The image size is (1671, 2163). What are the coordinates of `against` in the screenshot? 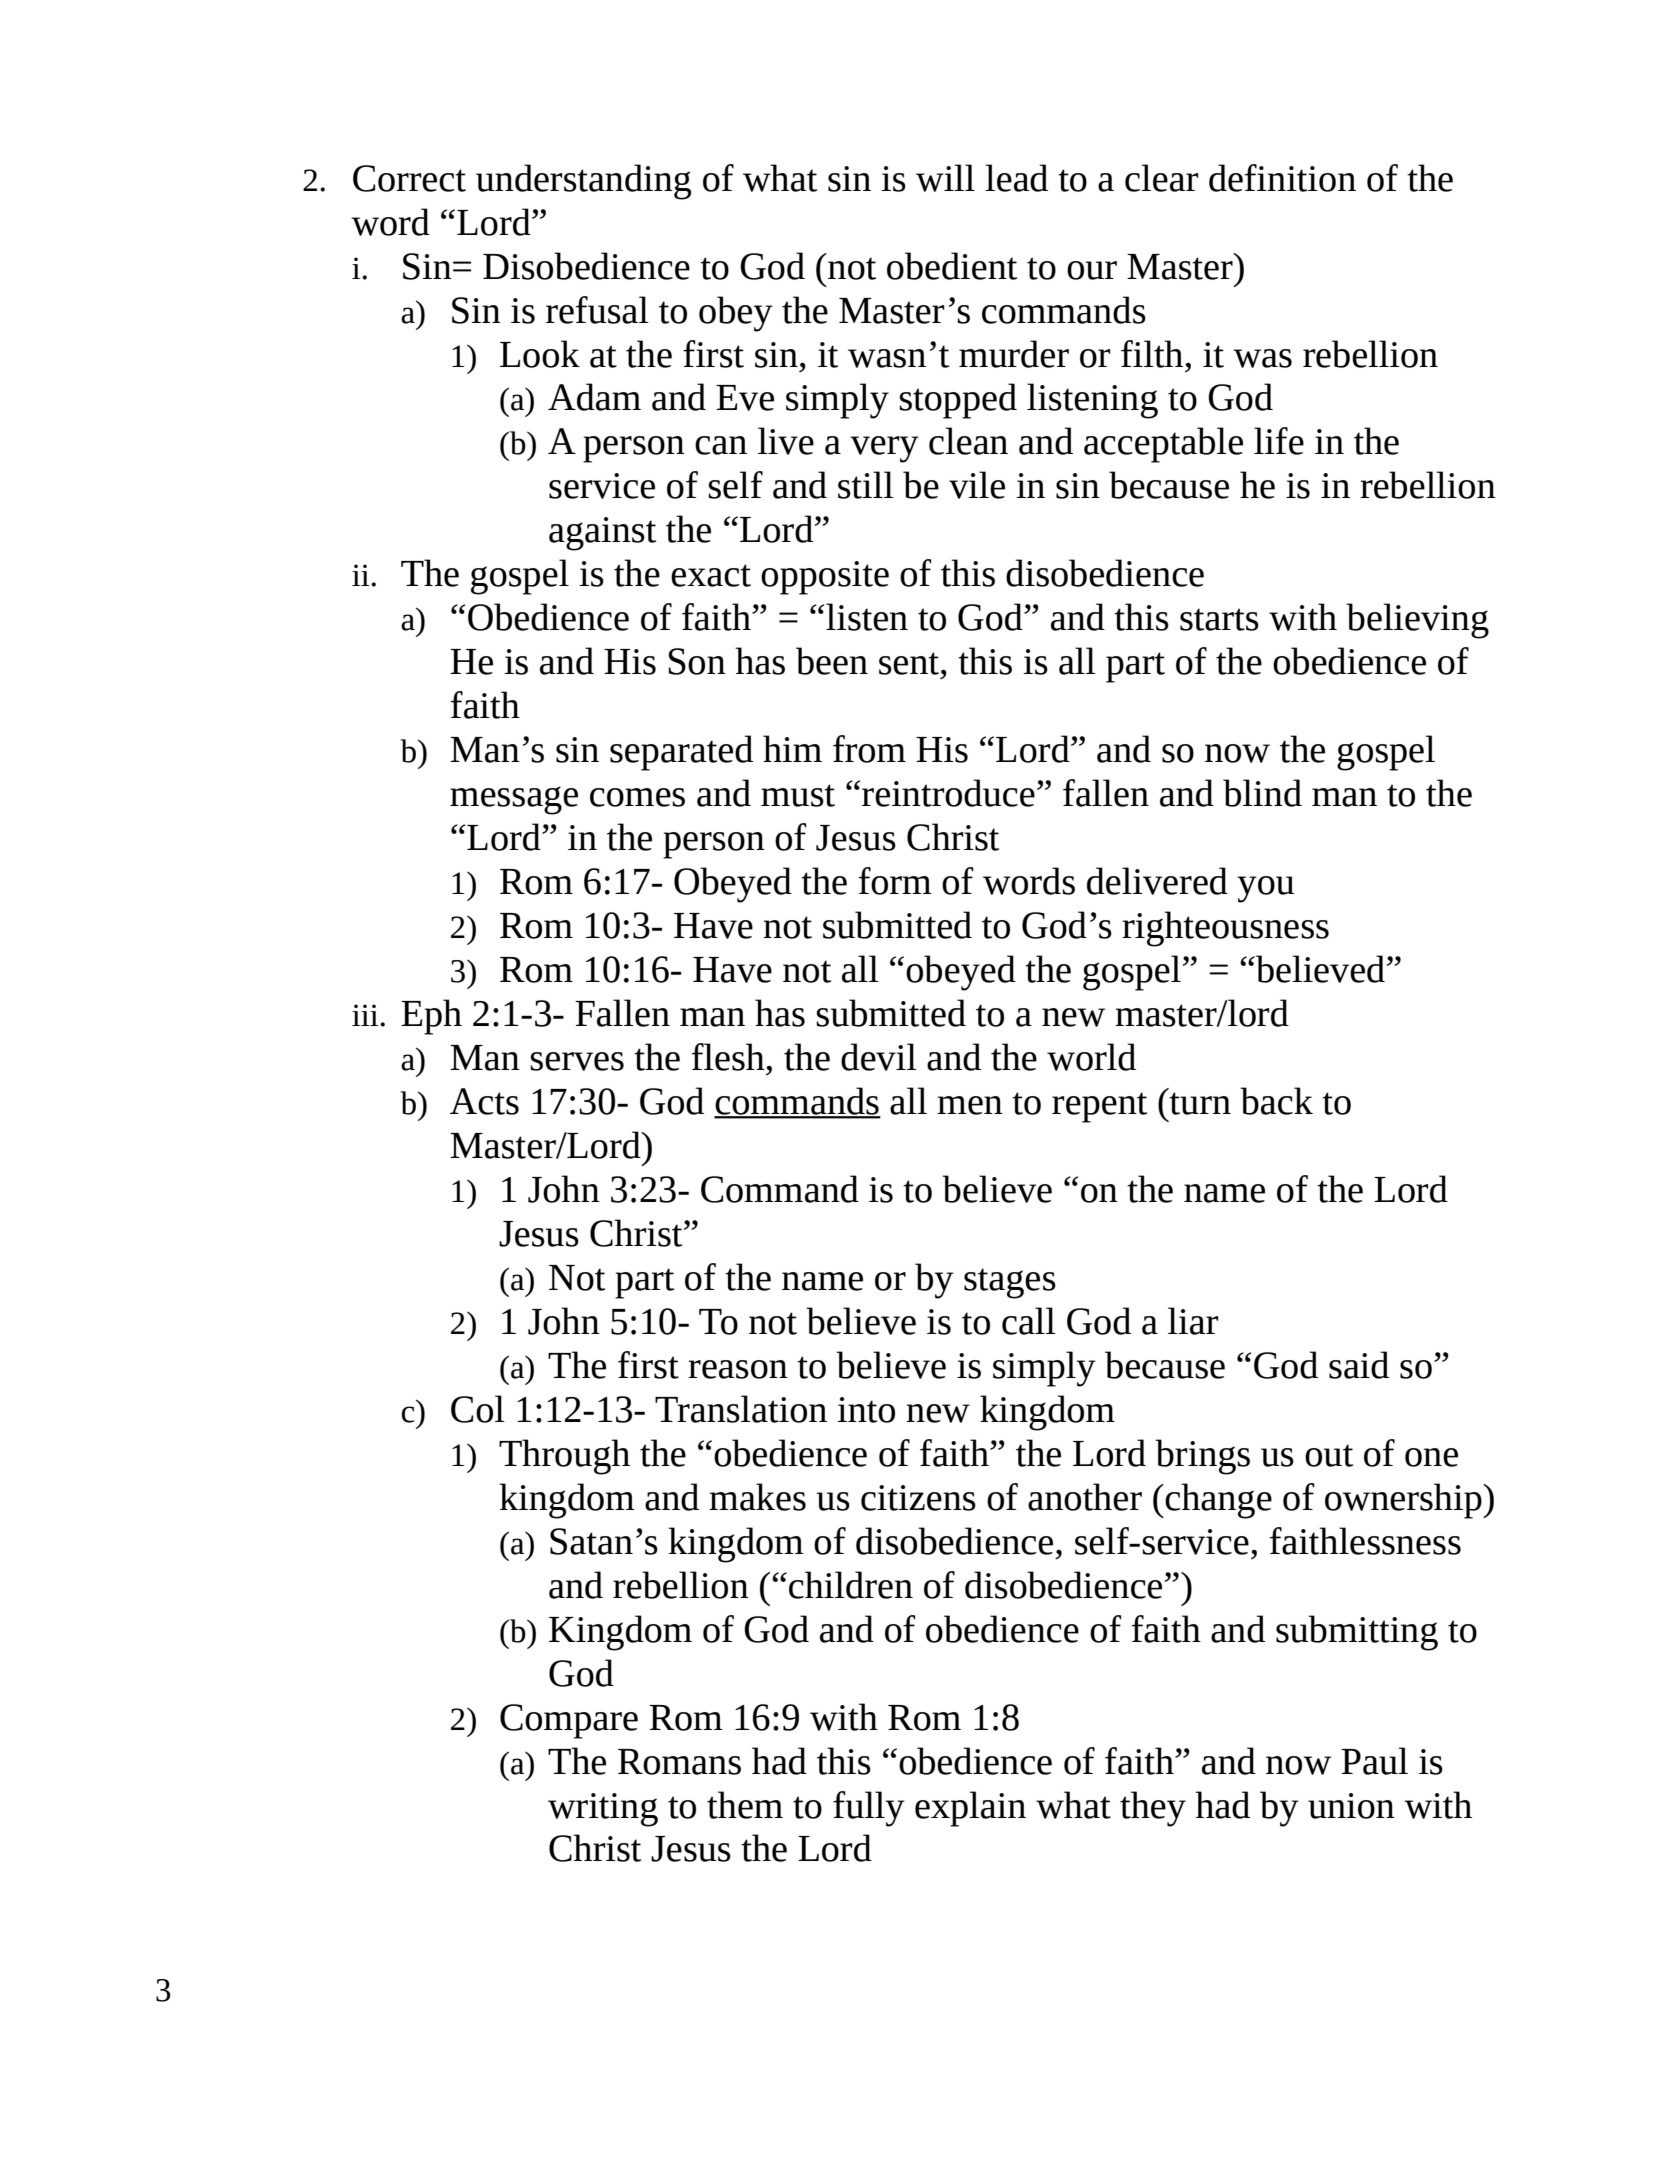 It's located at (602, 534).
